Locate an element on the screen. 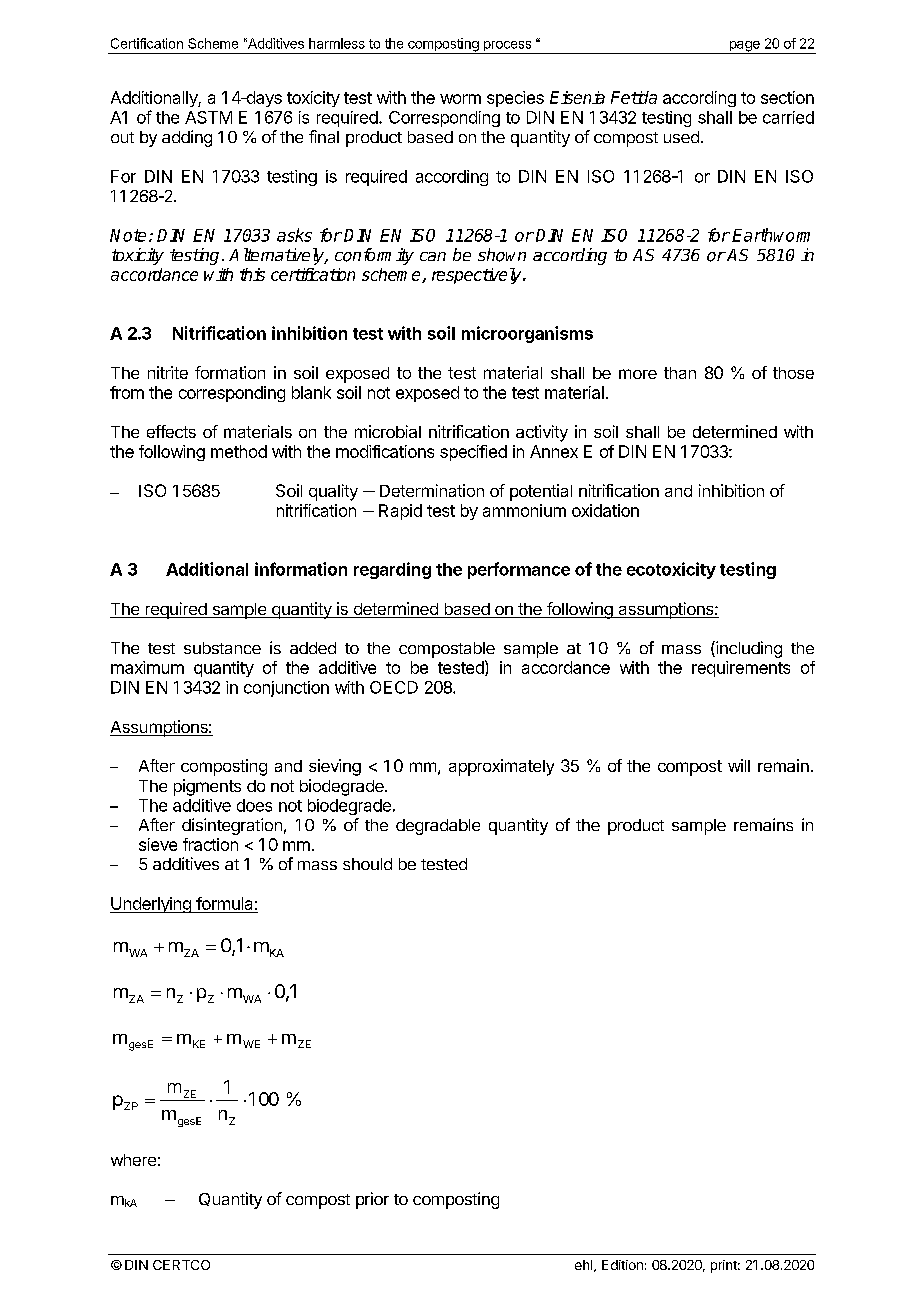 The height and width of the screenshot is (1308, 924). OECD is located at coordinates (394, 687).
